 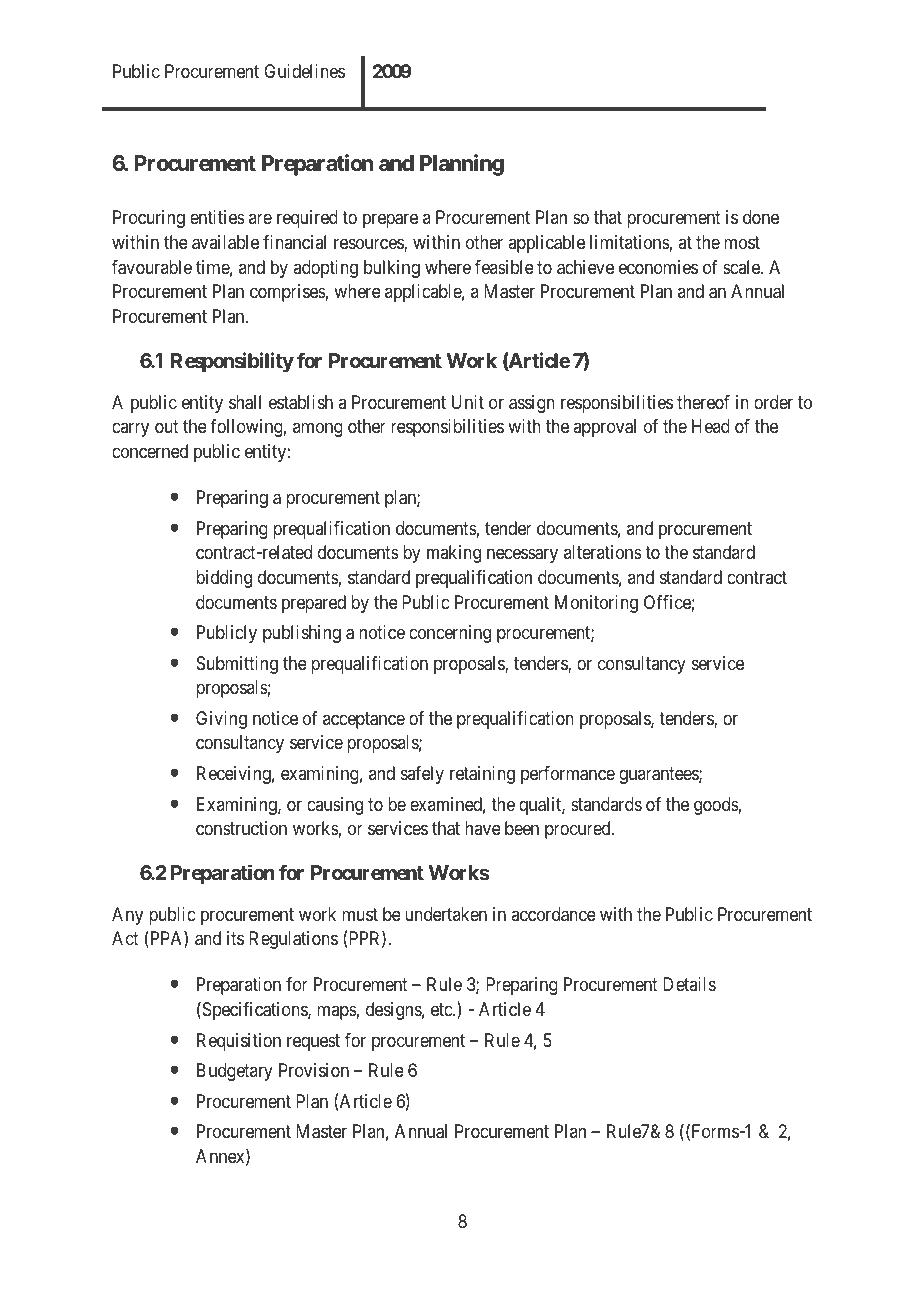 I want to click on done, so click(x=761, y=217).
